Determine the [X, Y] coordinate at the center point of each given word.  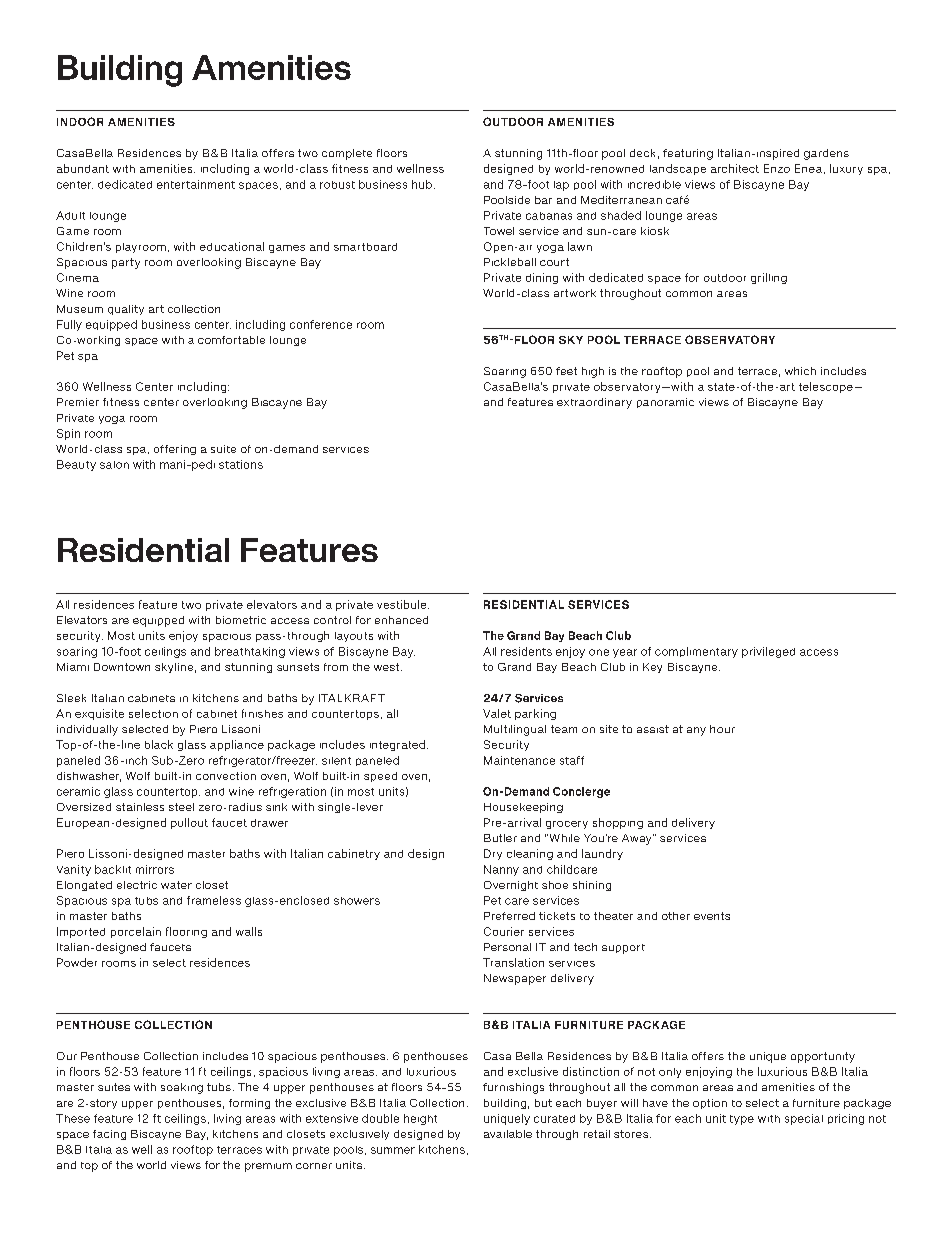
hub [422, 184]
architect [735, 168]
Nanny [501, 870]
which [800, 371]
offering [175, 450]
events [712, 916]
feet [566, 371]
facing [109, 1135]
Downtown [122, 667]
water [176, 885]
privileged [768, 652]
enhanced [401, 620]
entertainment [196, 184]
